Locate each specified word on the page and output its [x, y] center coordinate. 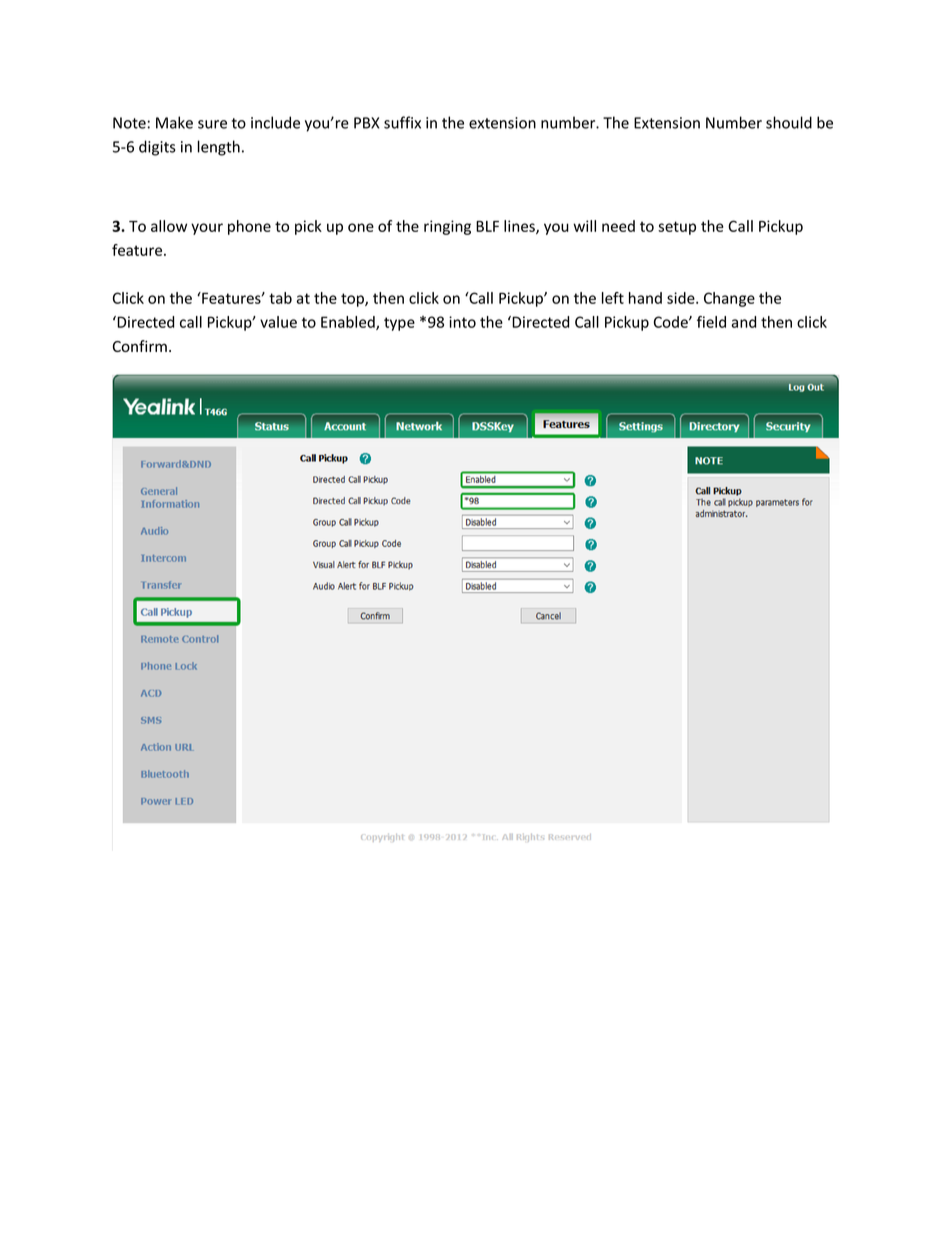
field [711, 322]
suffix [402, 122]
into [462, 322]
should [789, 122]
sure [212, 124]
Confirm [140, 346]
